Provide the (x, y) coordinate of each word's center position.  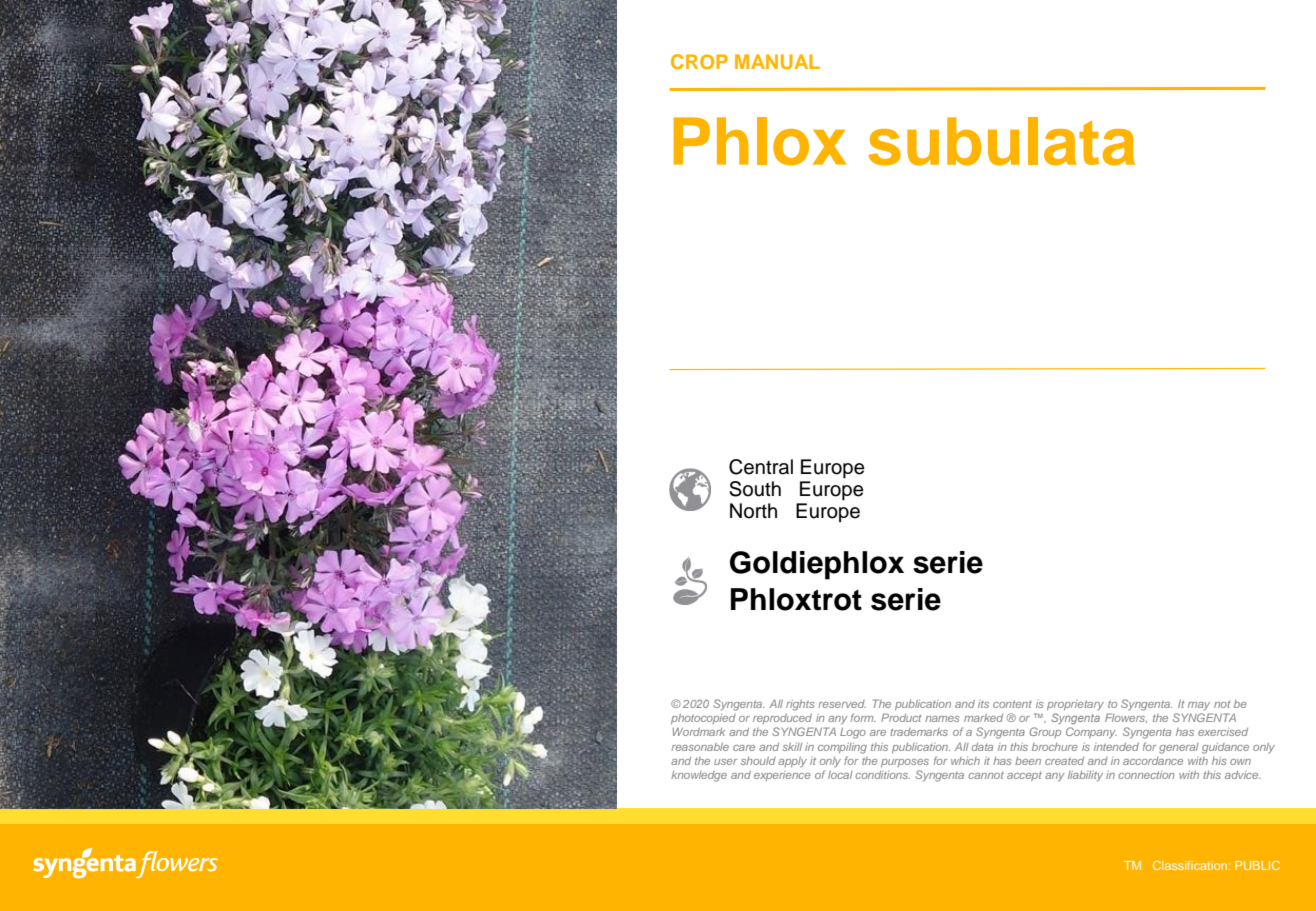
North (753, 511)
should (758, 761)
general (1179, 748)
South (755, 489)
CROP (699, 61)
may (1199, 706)
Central (761, 467)
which (965, 761)
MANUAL (777, 61)
